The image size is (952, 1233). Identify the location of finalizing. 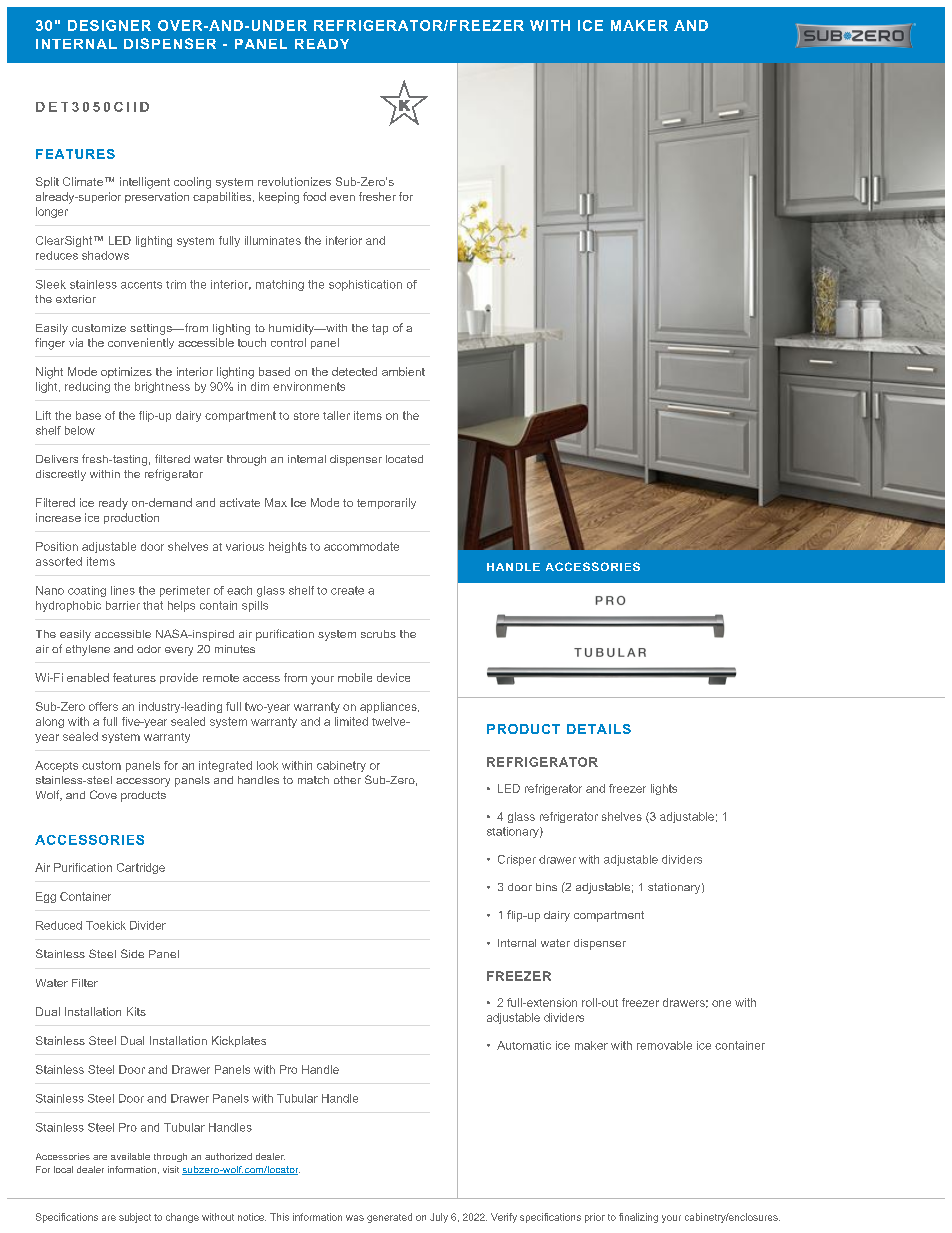
(638, 1218).
